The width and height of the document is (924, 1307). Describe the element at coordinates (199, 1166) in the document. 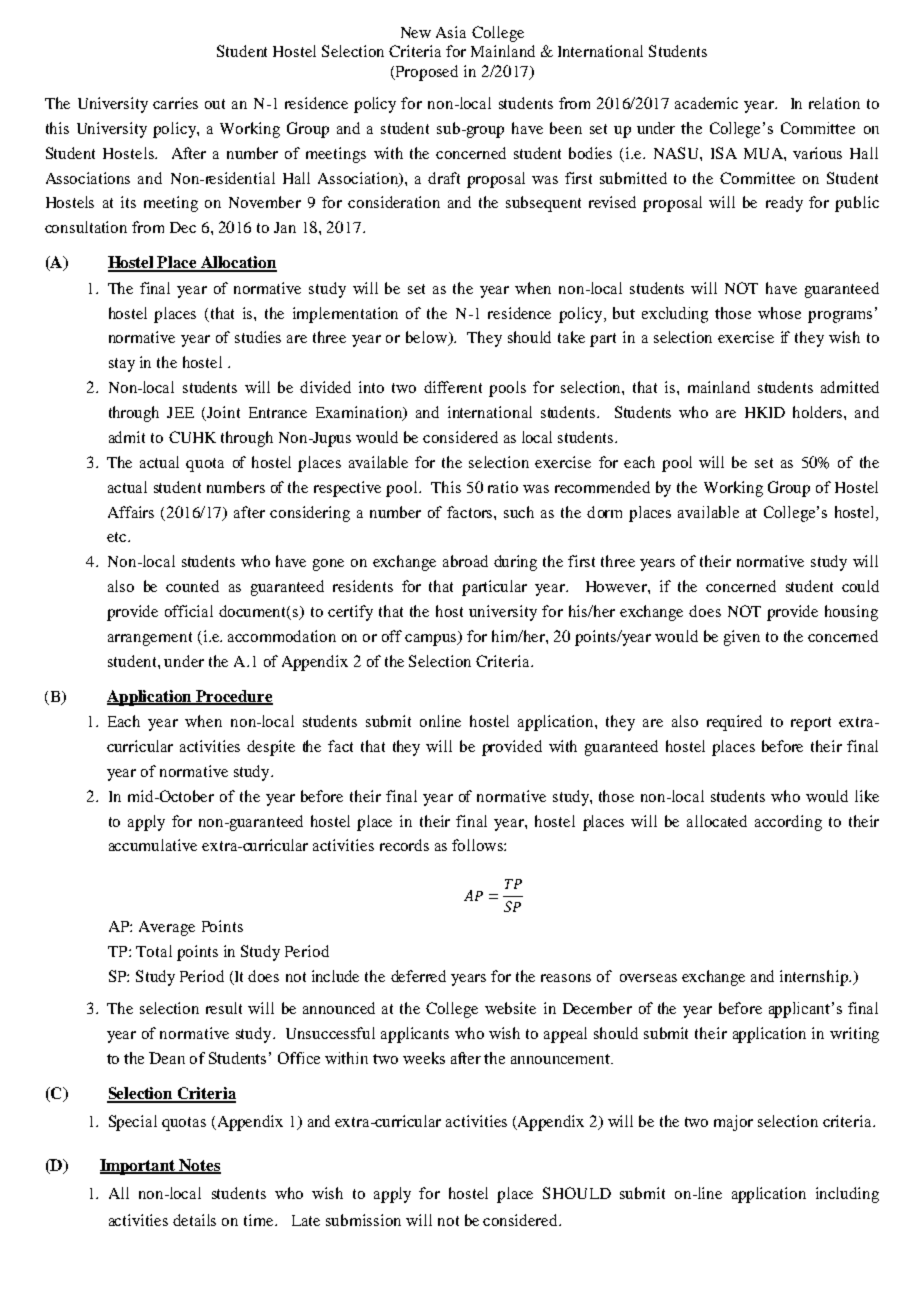

I see `Notes` at that location.
